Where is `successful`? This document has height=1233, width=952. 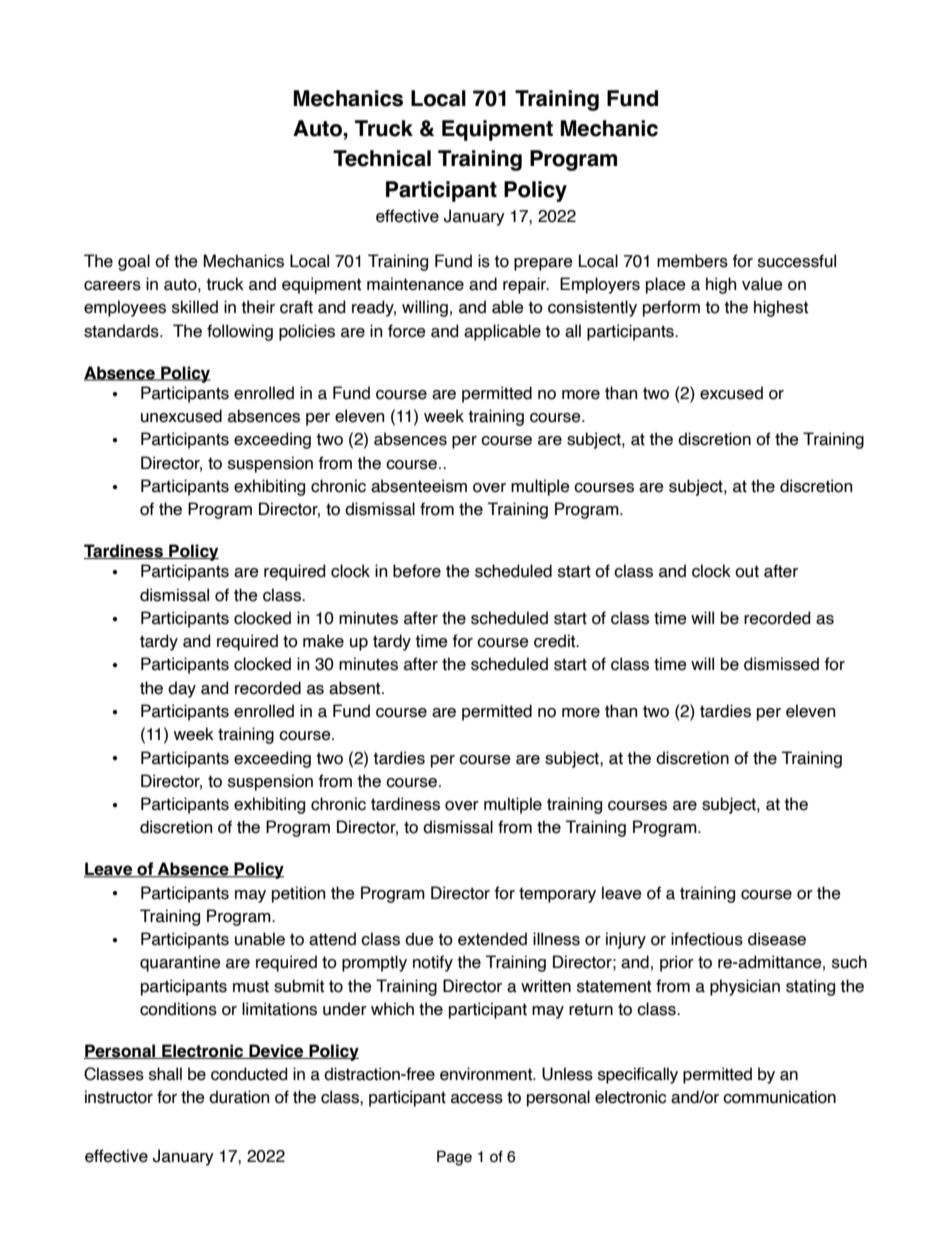 successful is located at coordinates (797, 261).
